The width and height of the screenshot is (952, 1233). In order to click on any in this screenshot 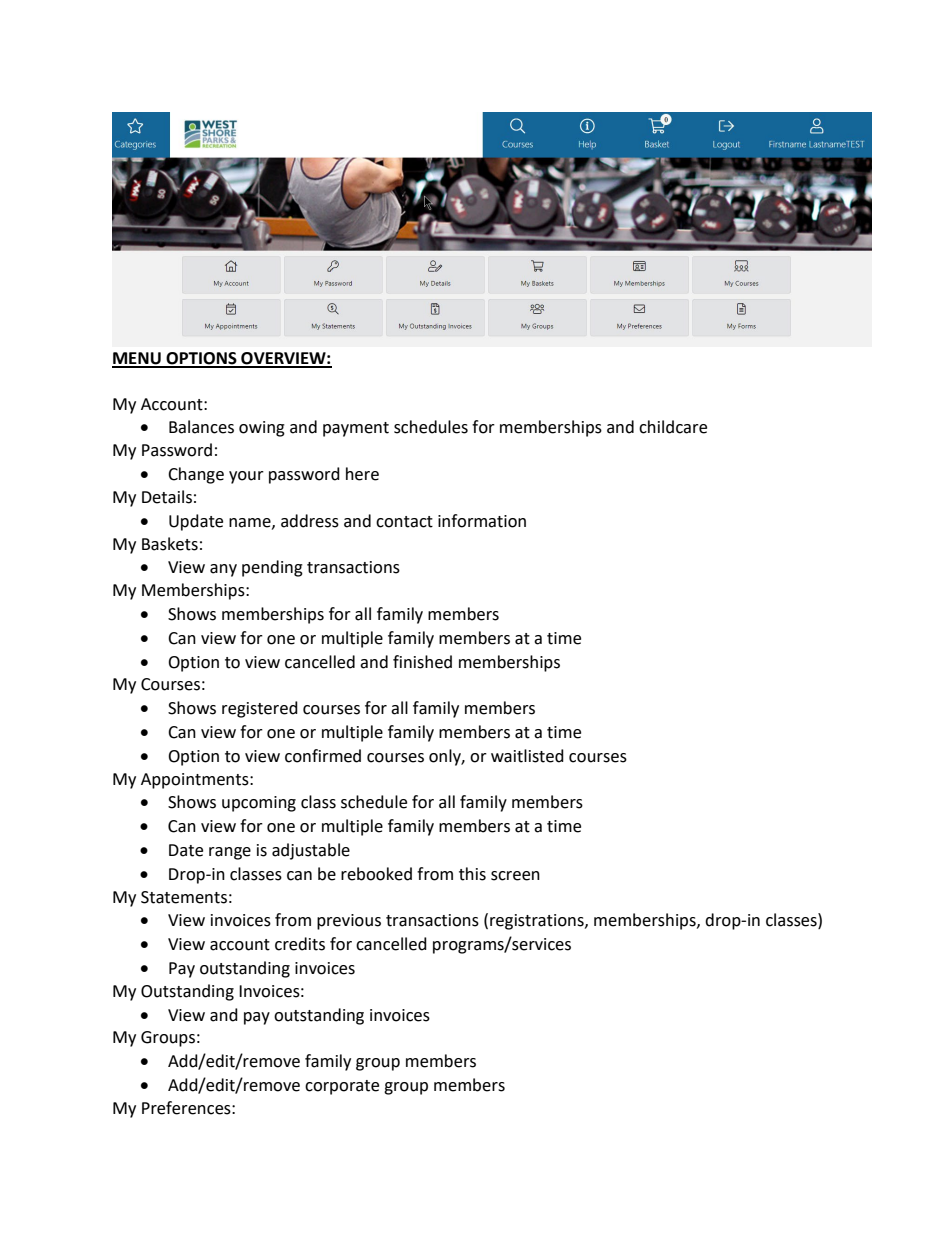, I will do `click(223, 570)`.
